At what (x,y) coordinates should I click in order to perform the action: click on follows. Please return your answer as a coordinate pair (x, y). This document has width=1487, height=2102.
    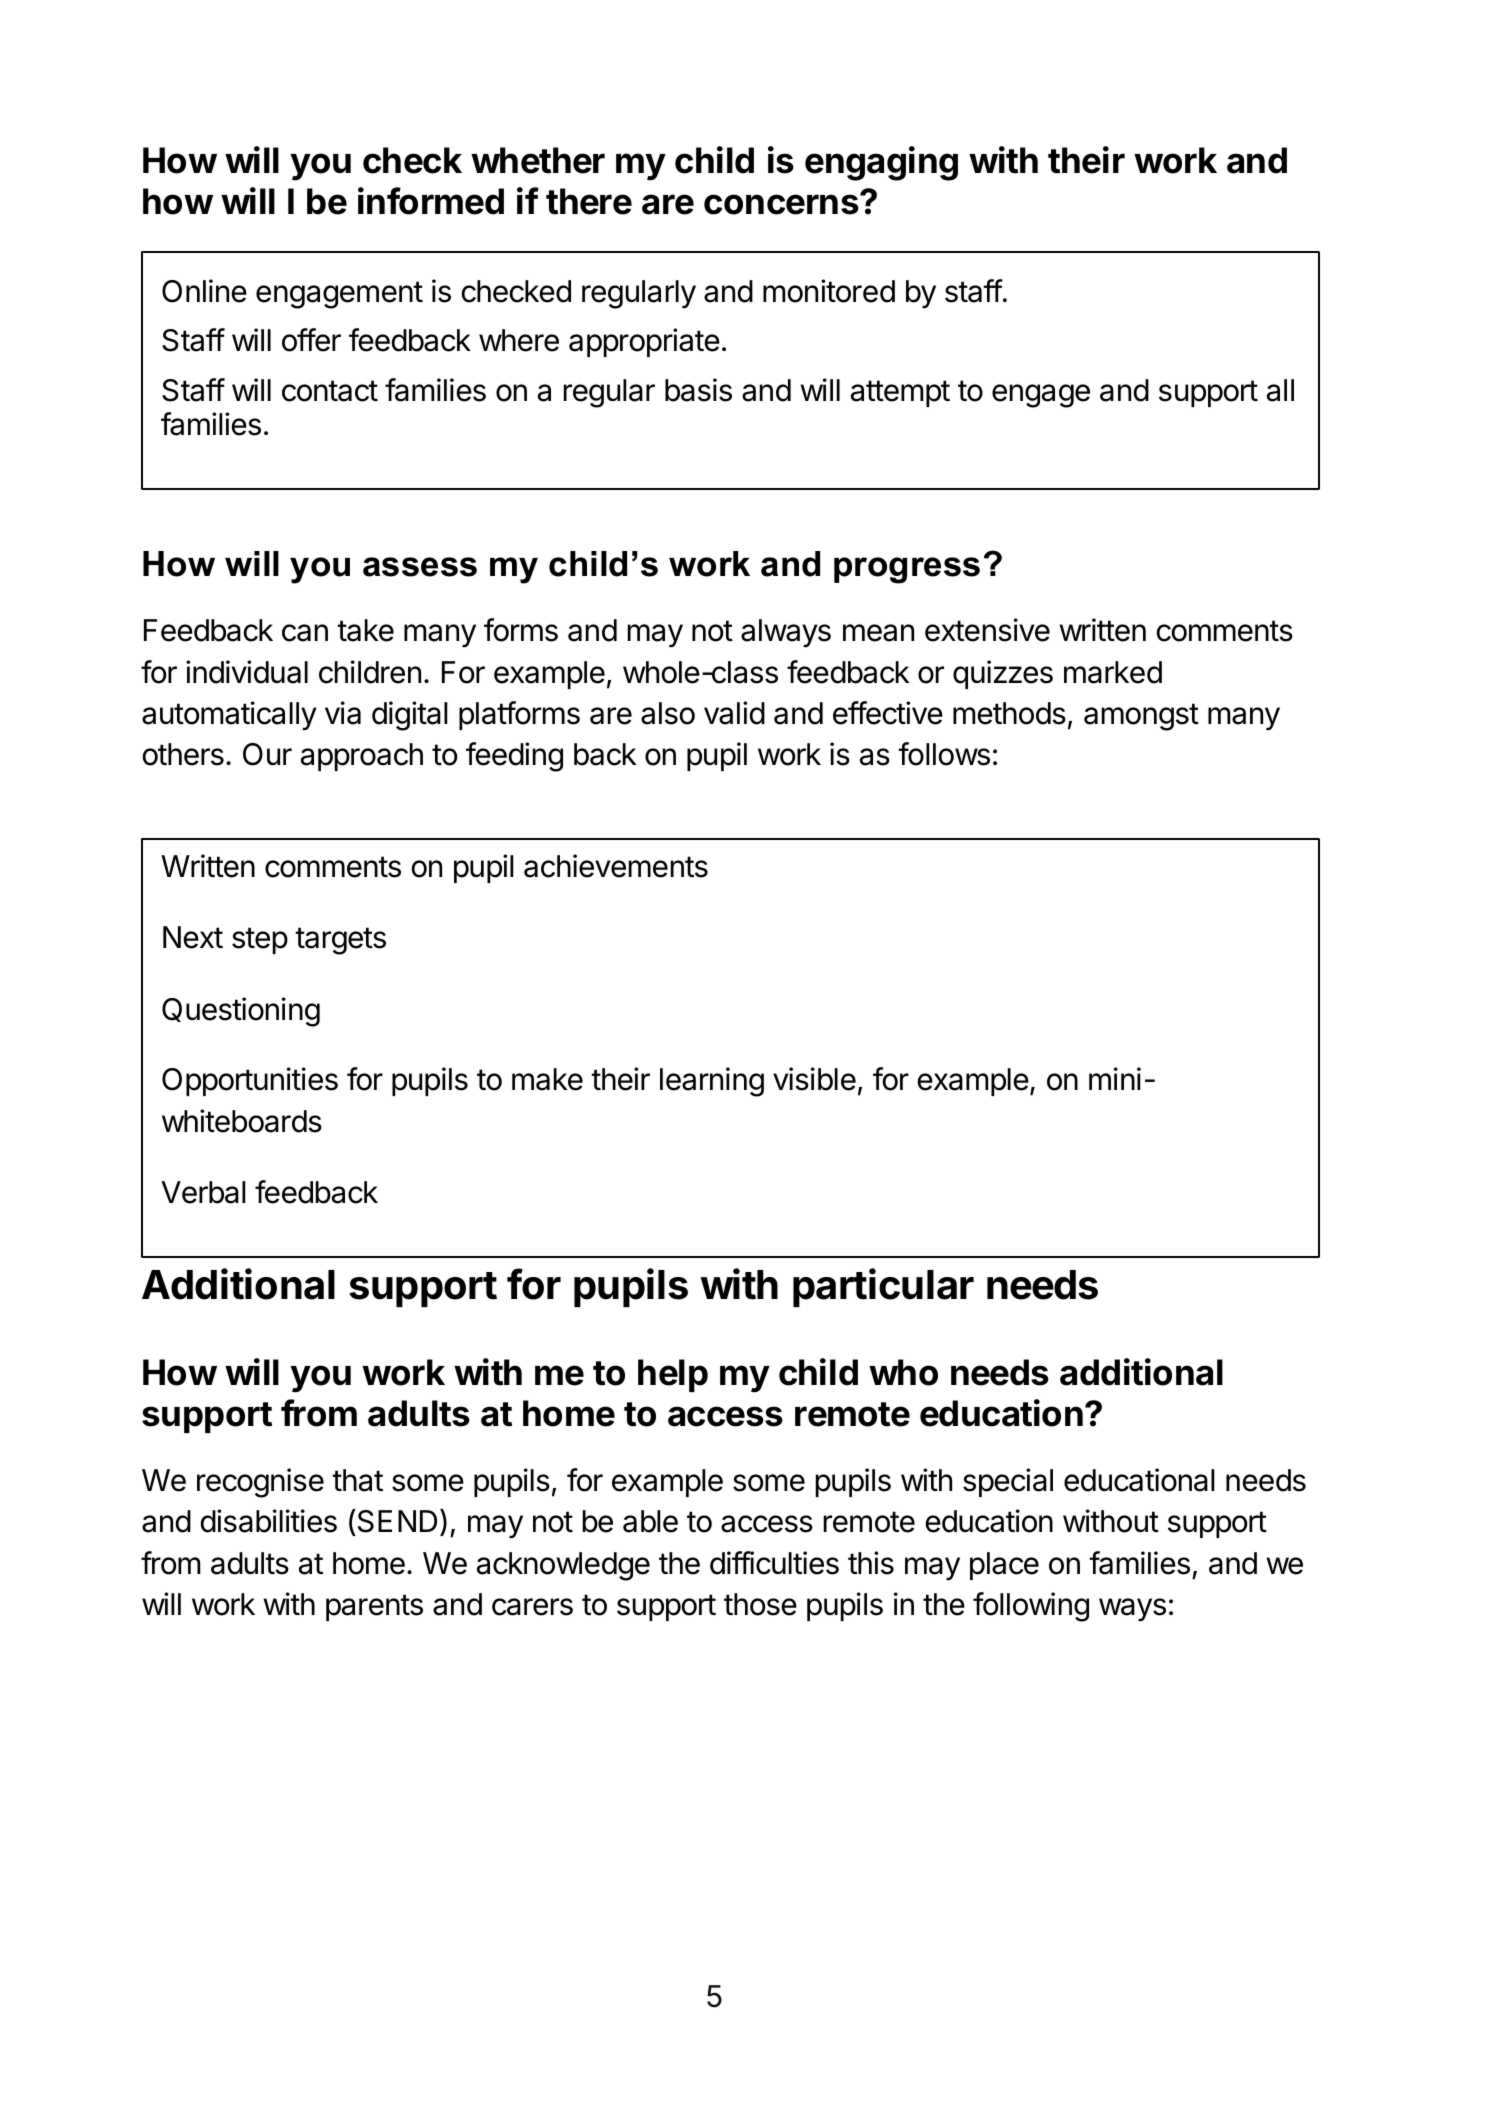
    Looking at the image, I should click on (944, 754).
